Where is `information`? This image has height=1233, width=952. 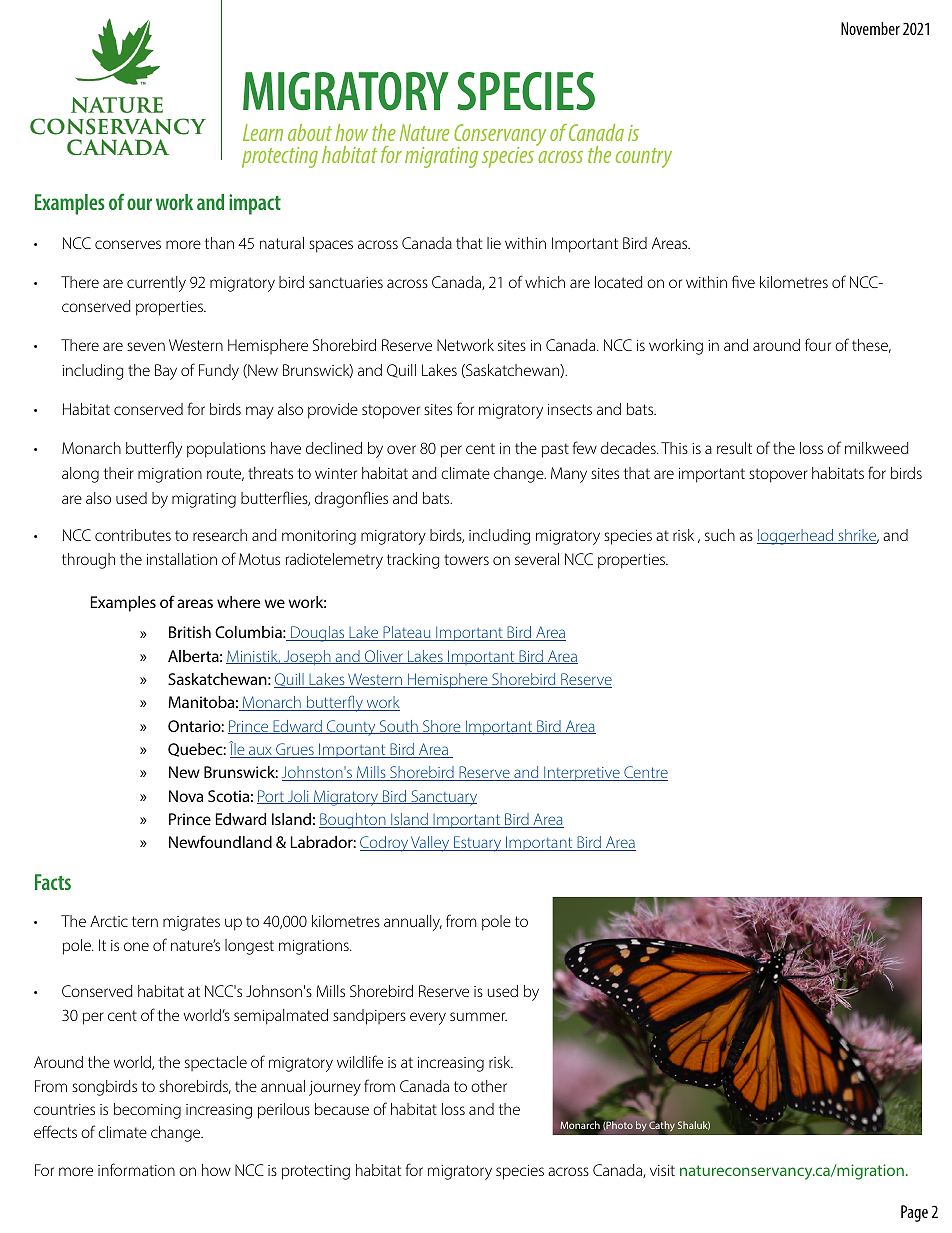
information is located at coordinates (136, 1169).
